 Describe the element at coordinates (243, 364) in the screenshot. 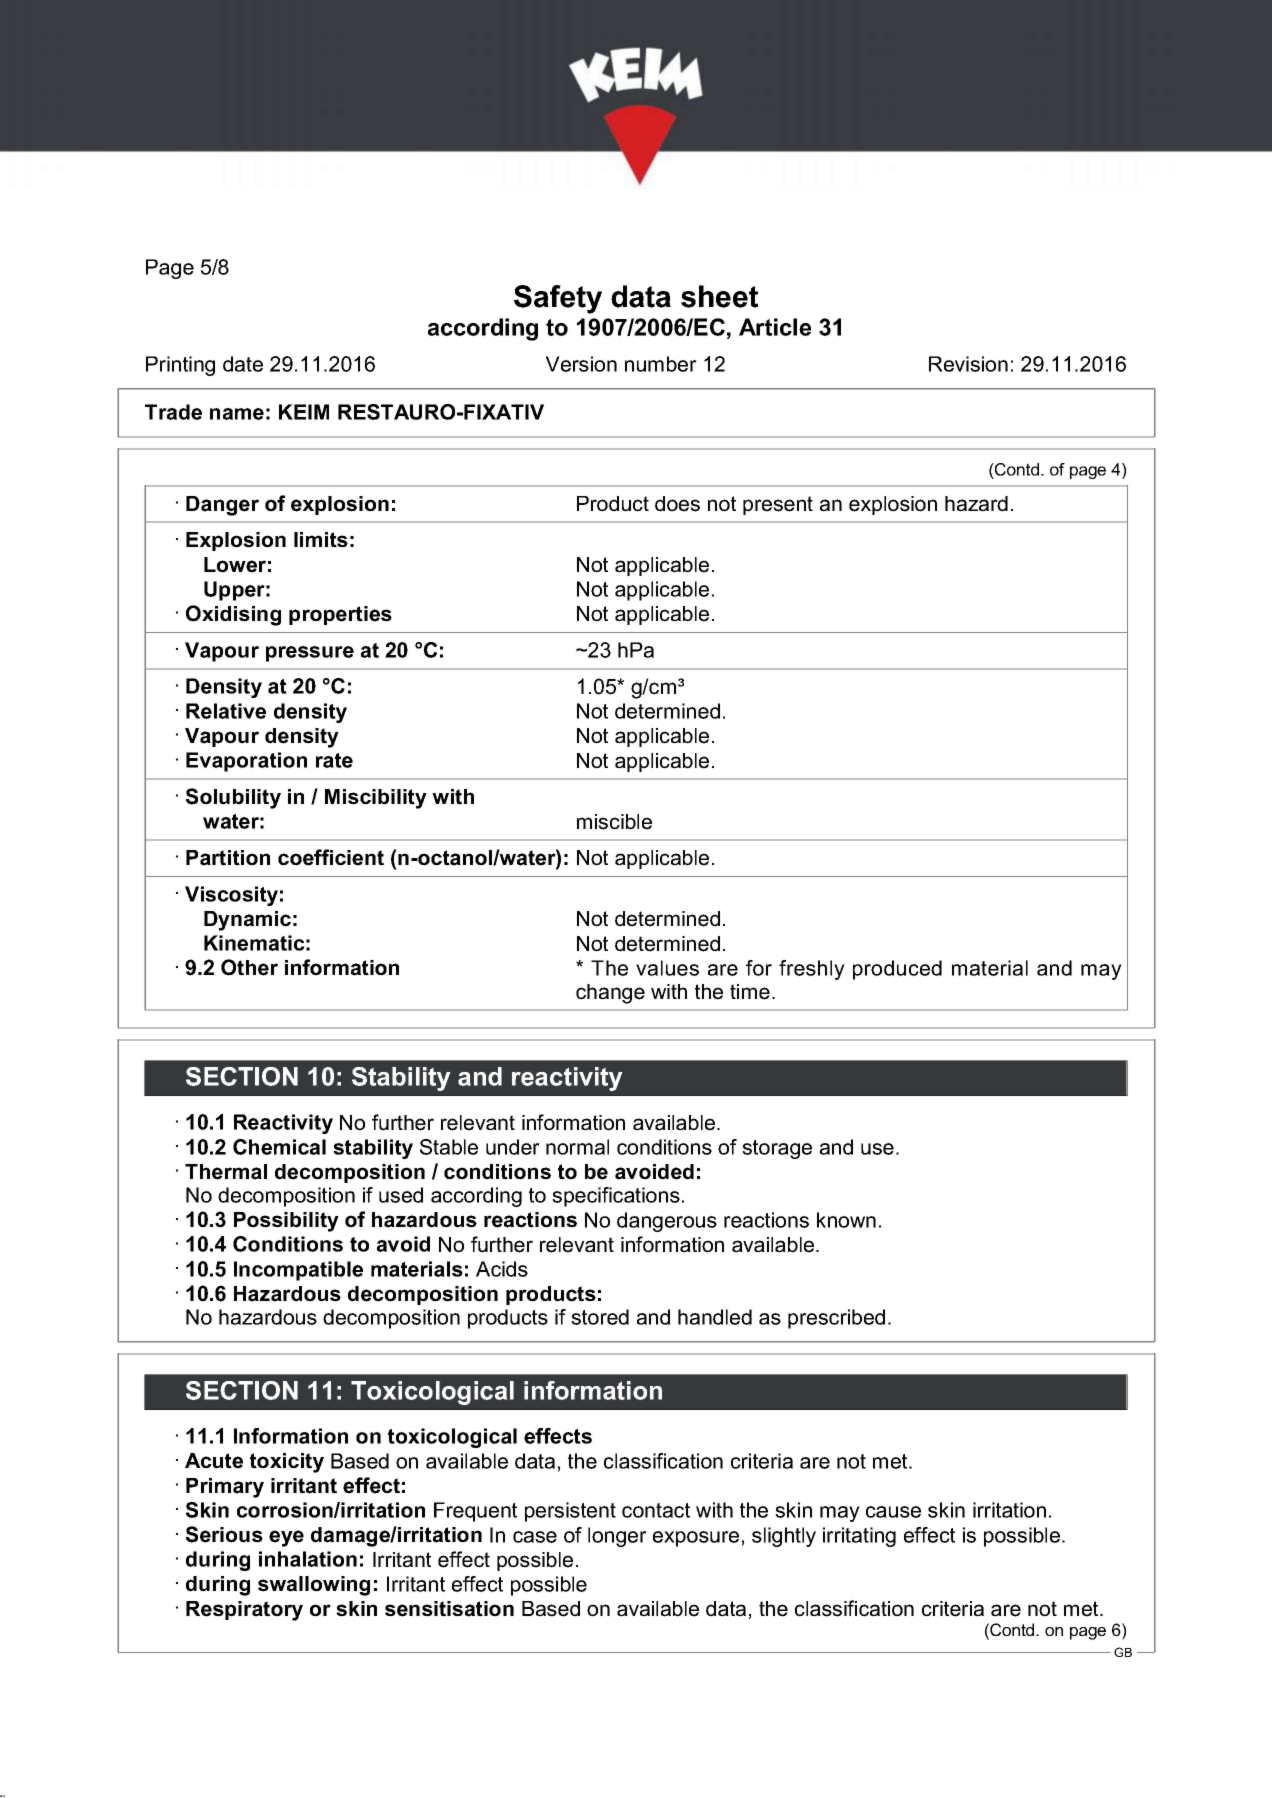

I see `date` at that location.
